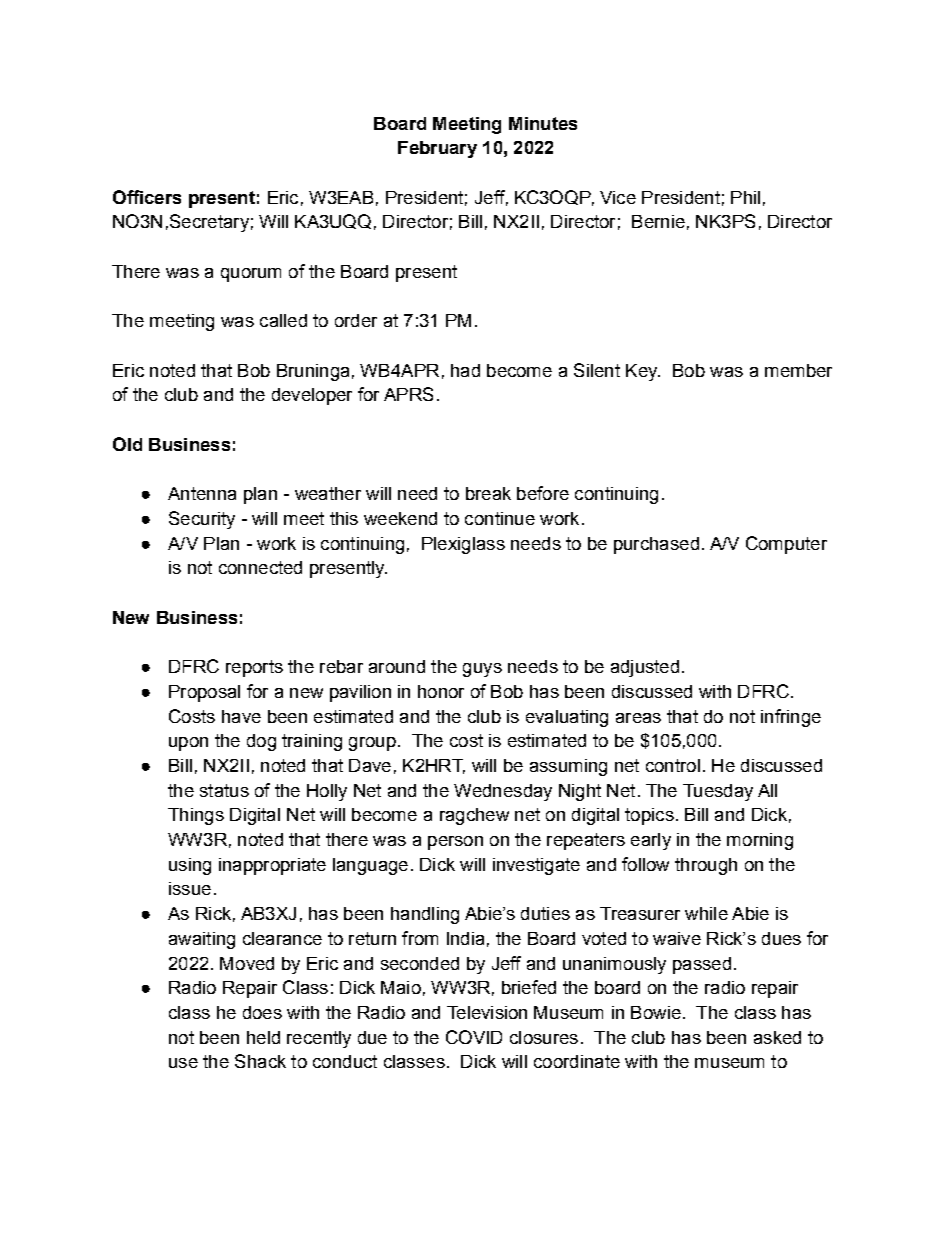  What do you see at coordinates (283, 320) in the screenshot?
I see `called` at bounding box center [283, 320].
